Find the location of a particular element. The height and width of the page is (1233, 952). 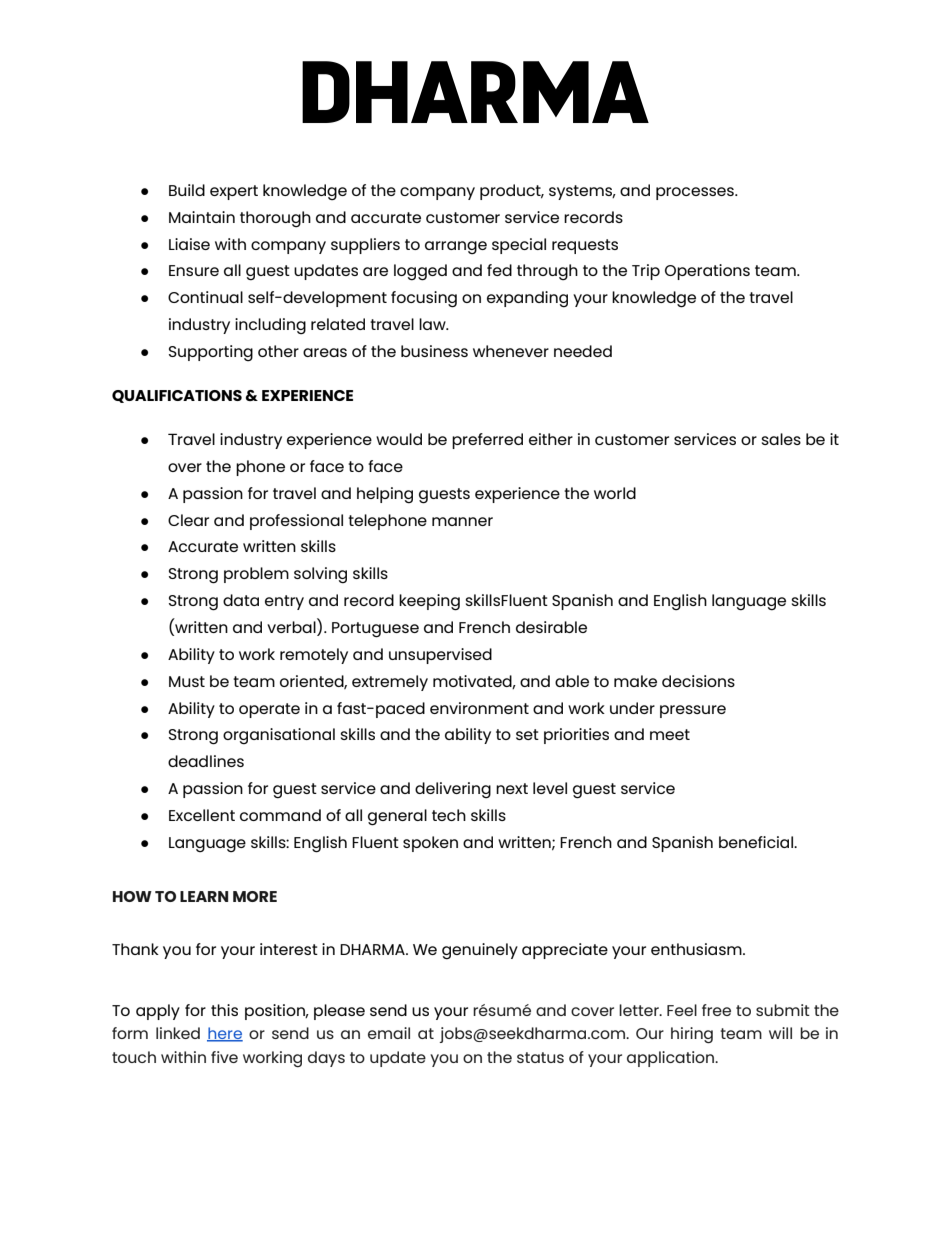

Maintain is located at coordinates (202, 217).
